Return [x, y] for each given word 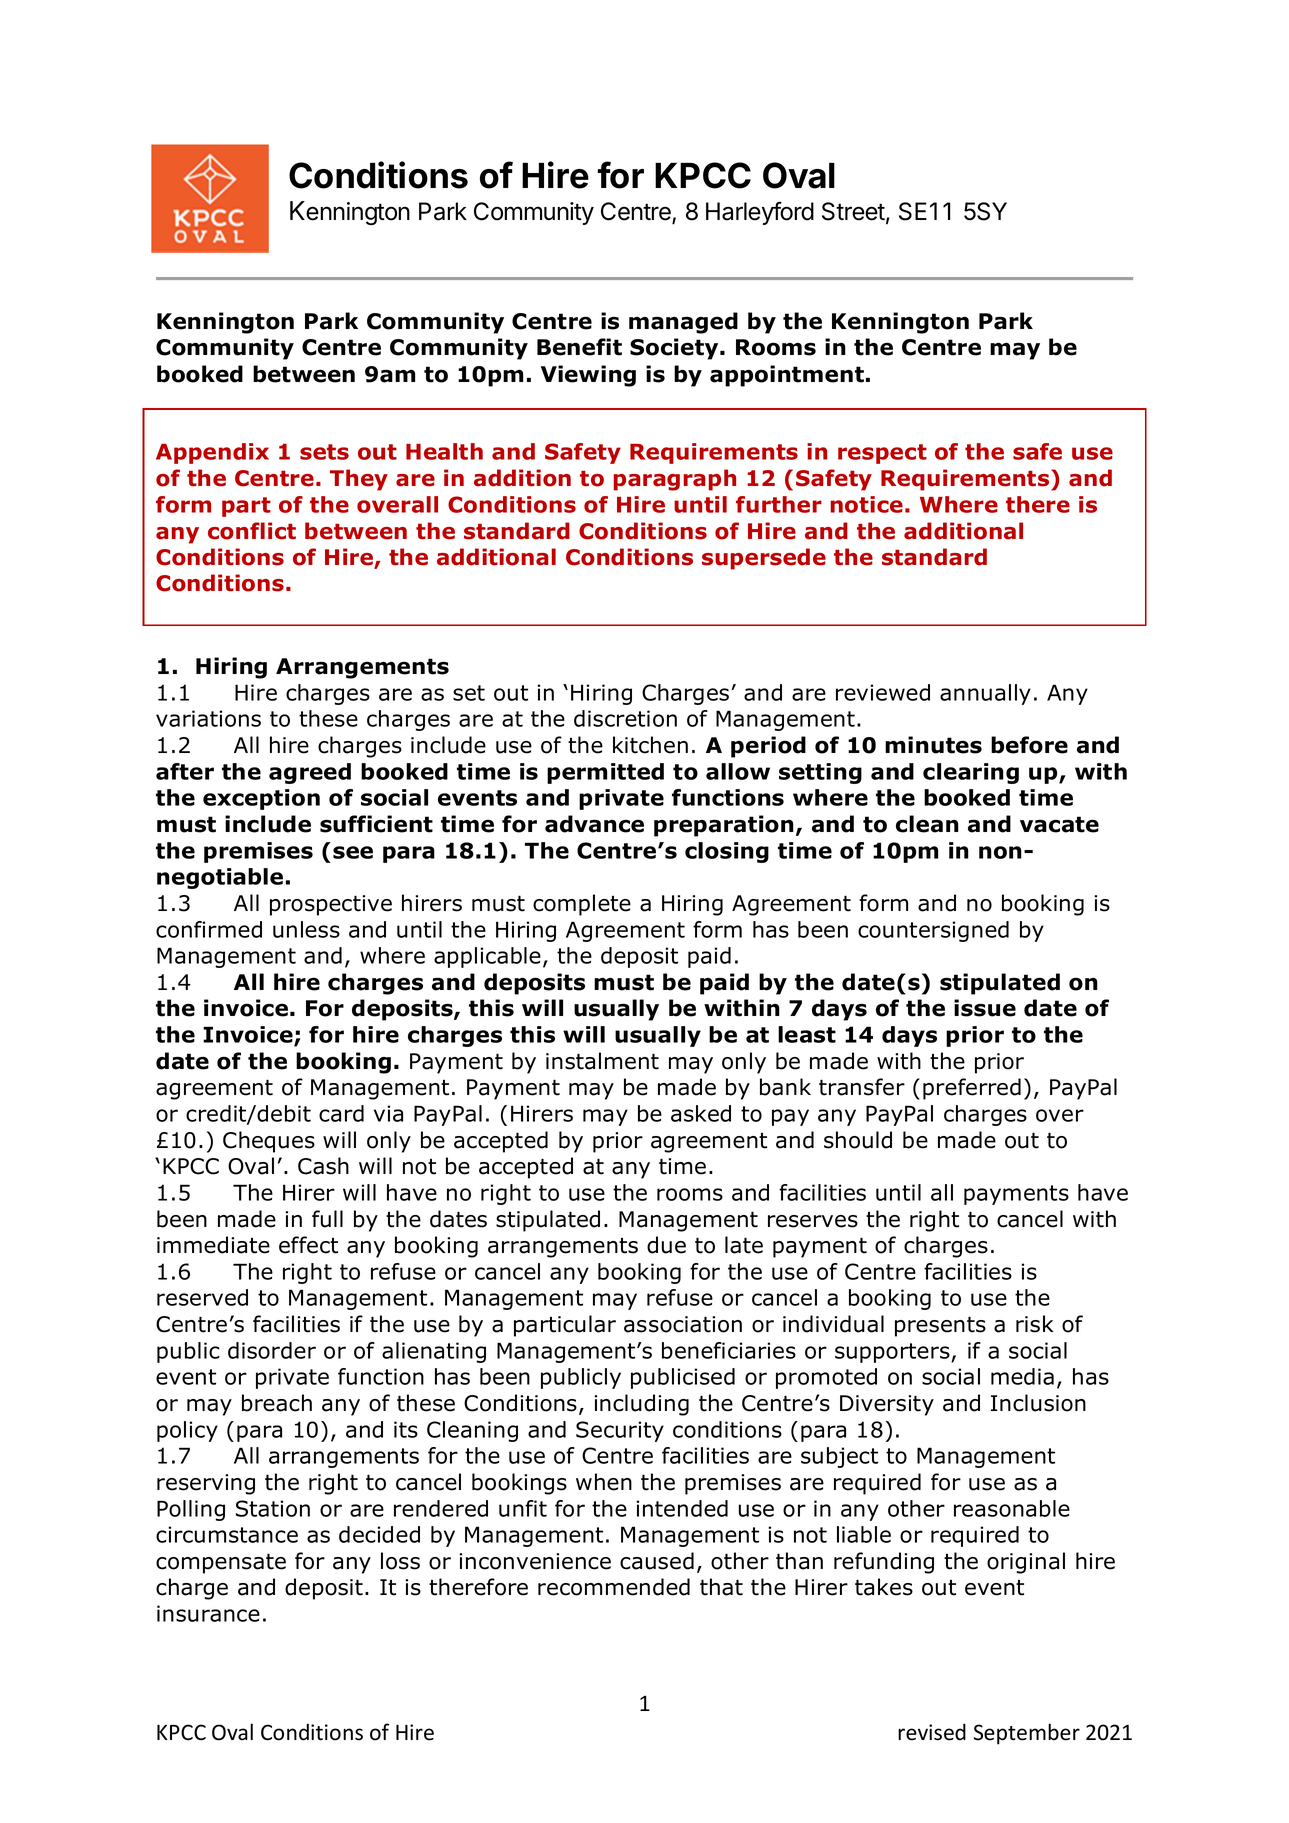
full [327, 1219]
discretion [625, 718]
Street [853, 211]
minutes [933, 745]
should [858, 1140]
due [666, 1245]
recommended [614, 1587]
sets [324, 452]
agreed [310, 773]
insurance [208, 1613]
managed [683, 323]
